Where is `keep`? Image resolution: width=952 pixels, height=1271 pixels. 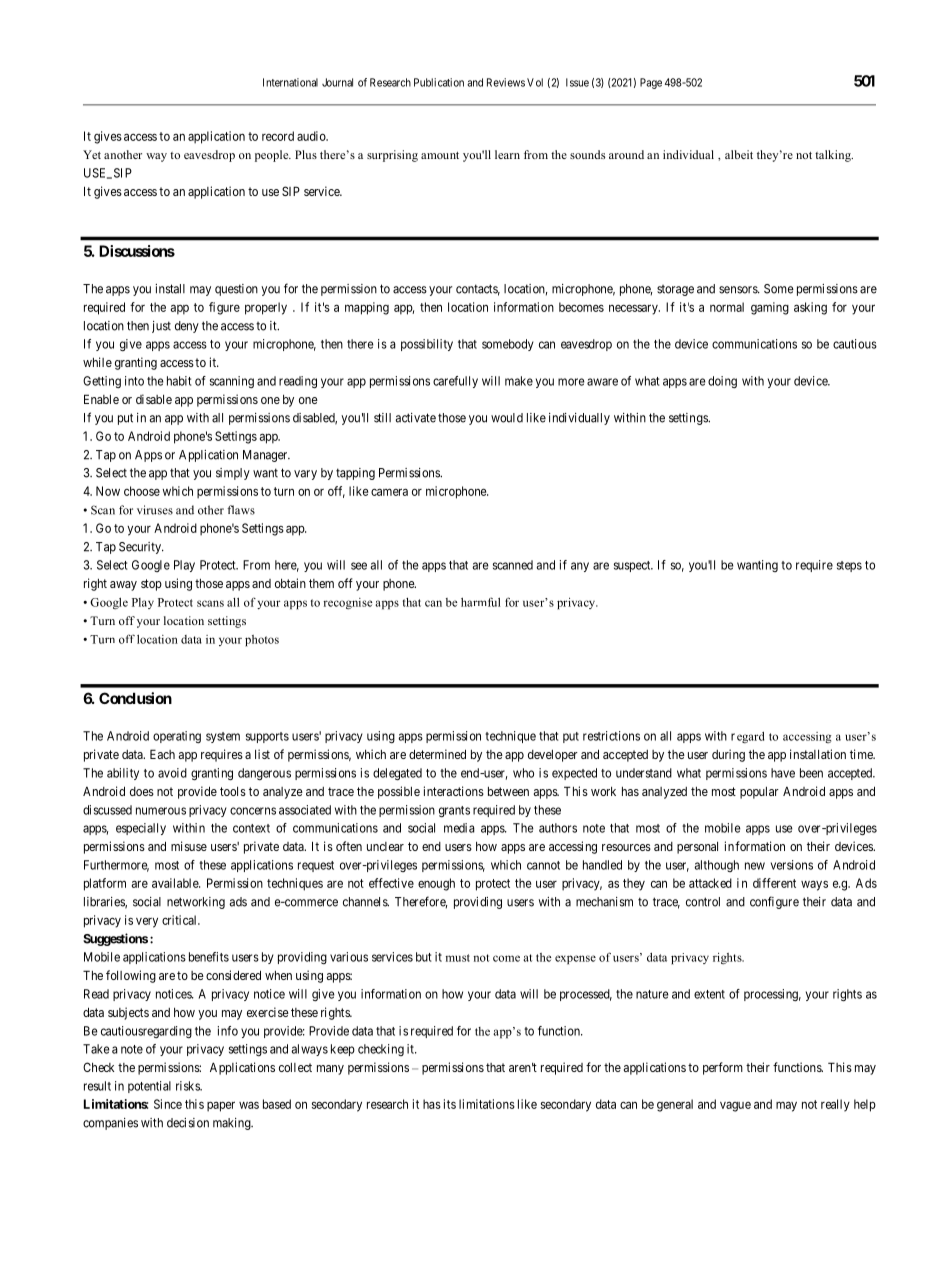 keep is located at coordinates (343, 1050).
